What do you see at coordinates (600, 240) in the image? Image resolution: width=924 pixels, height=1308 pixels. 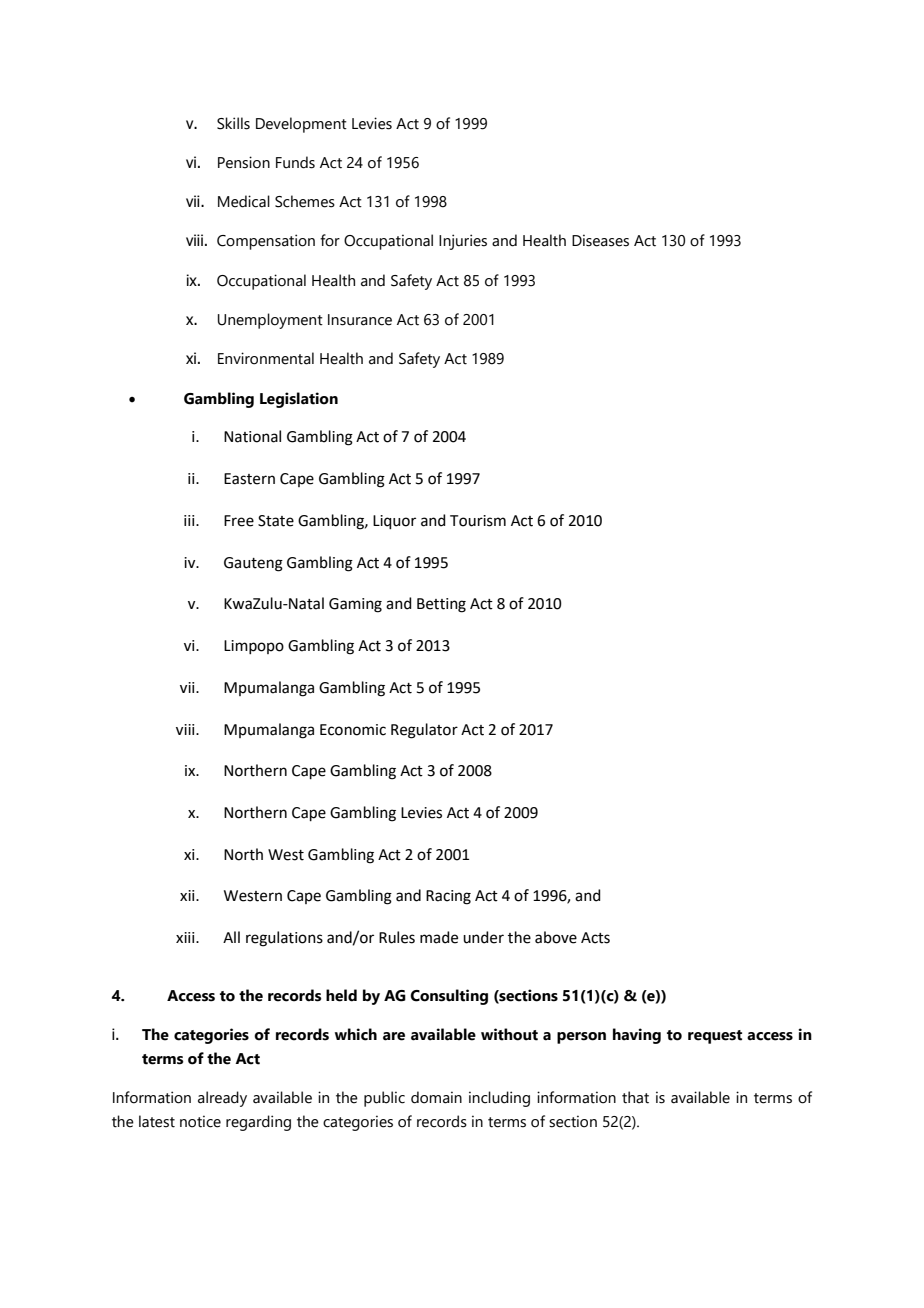 I see `Diseases` at bounding box center [600, 240].
